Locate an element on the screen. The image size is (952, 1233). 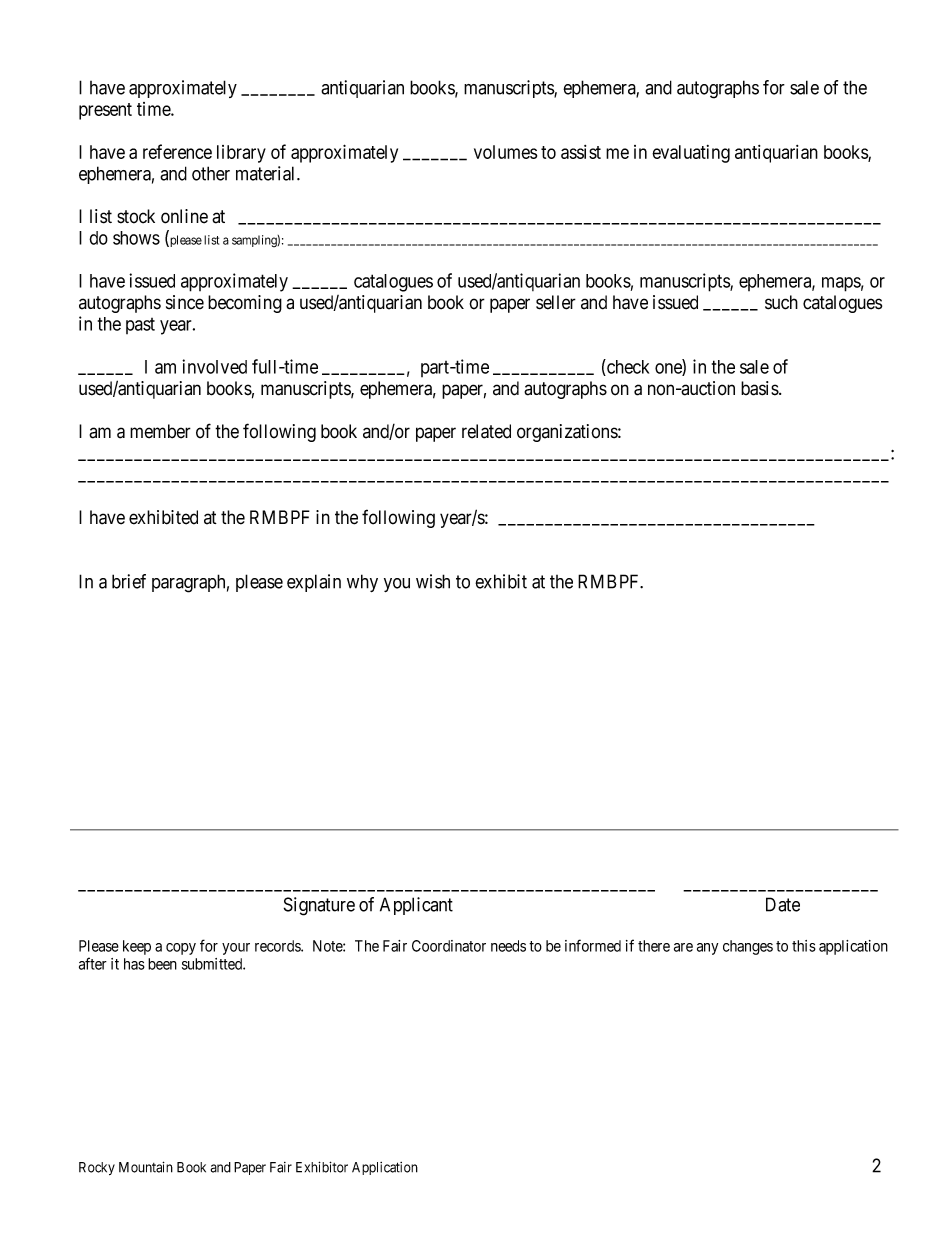
Coordinator is located at coordinates (449, 946).
